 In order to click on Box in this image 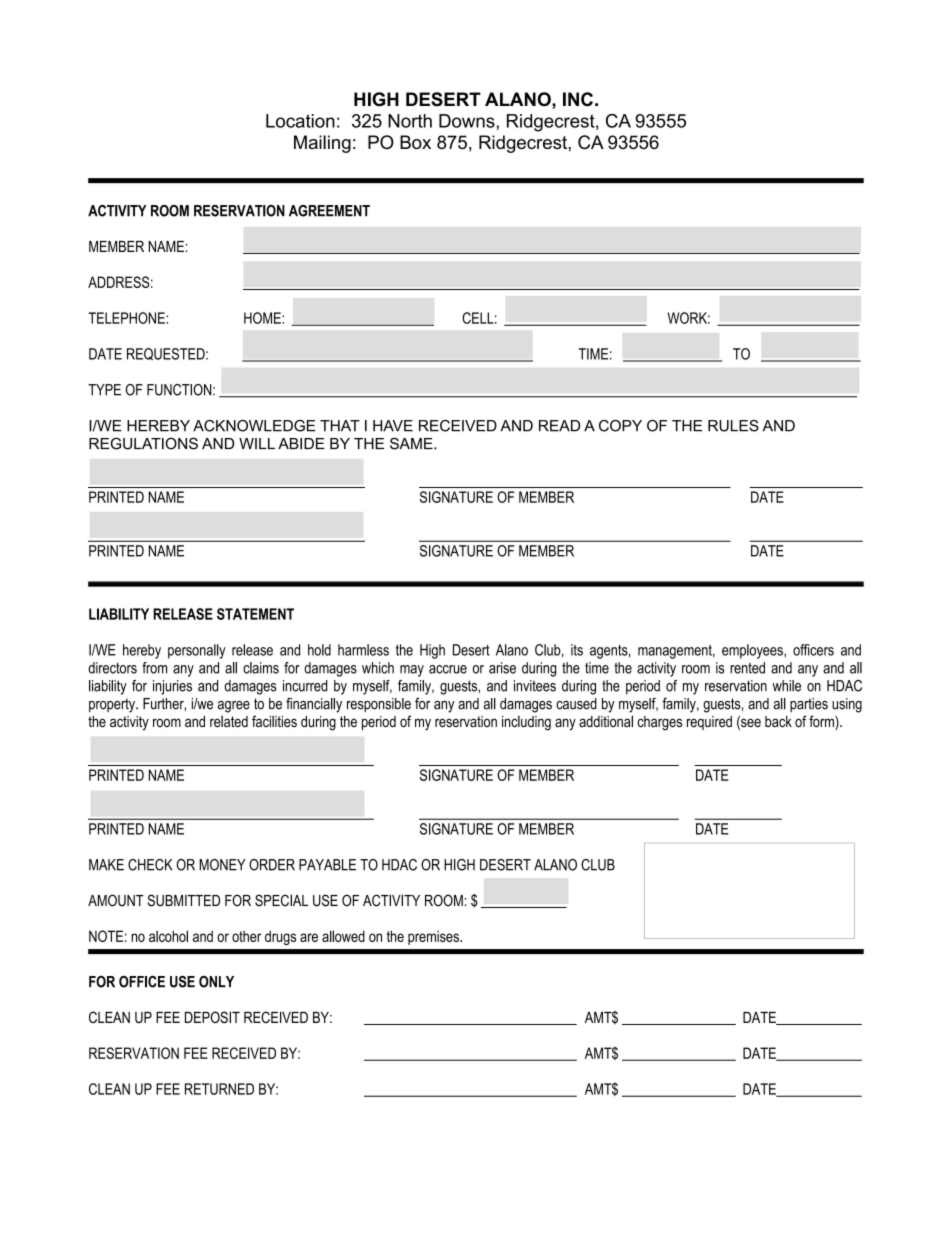, I will do `click(415, 142)`.
